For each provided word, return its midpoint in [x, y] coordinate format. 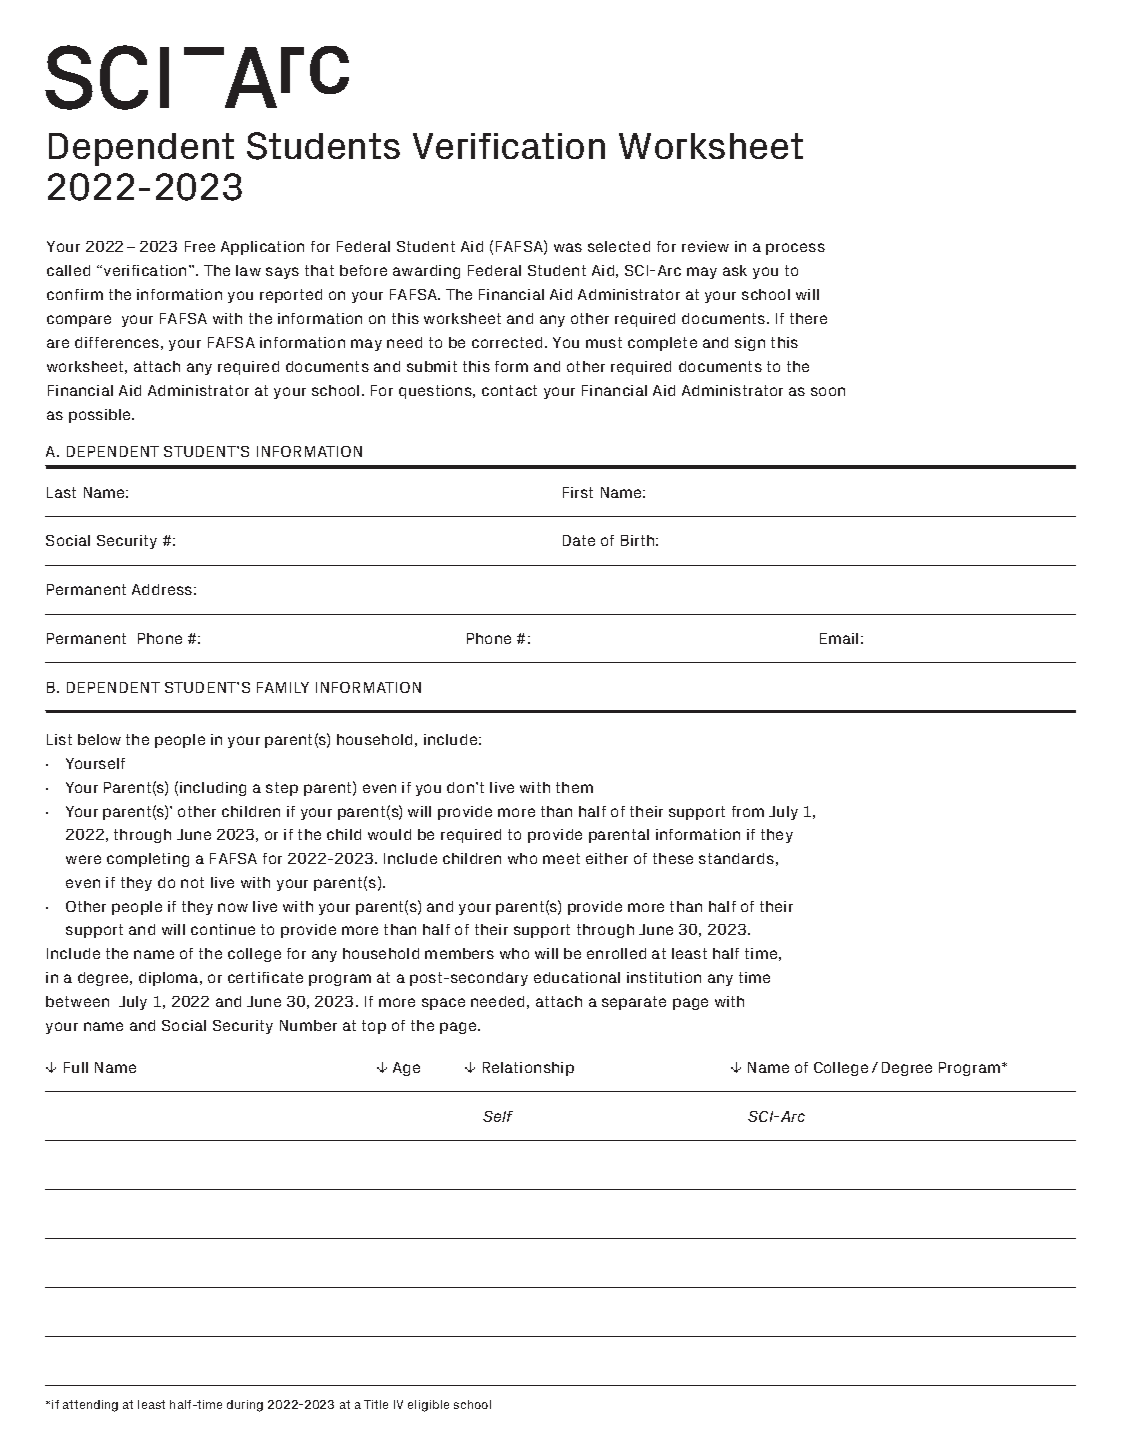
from [748, 811]
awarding [426, 272]
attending [90, 1406]
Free [200, 246]
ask [735, 270]
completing [148, 860]
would [389, 834]
